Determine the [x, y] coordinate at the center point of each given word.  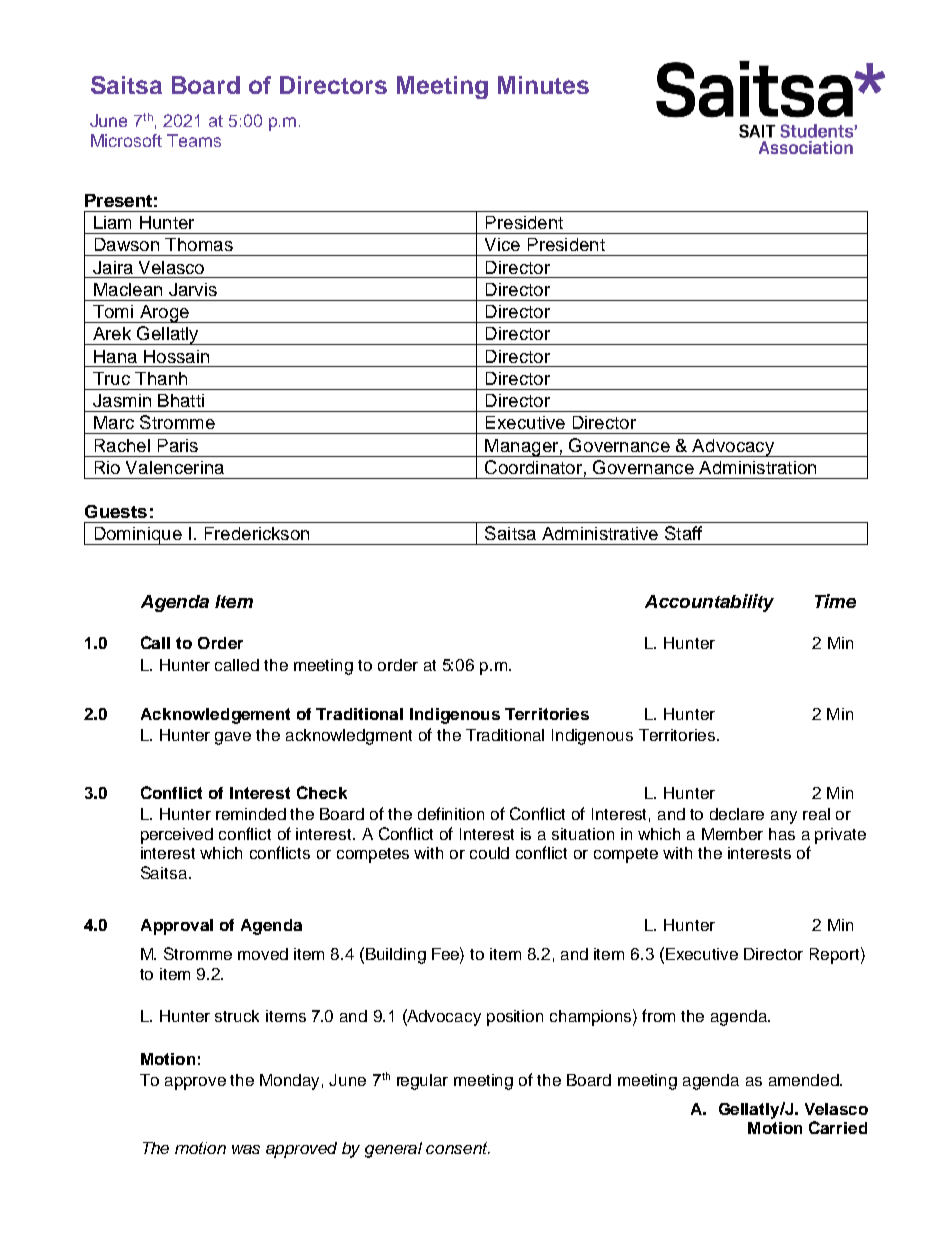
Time [835, 601]
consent [458, 1148]
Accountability [709, 603]
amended [805, 1080]
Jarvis [193, 289]
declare [737, 814]
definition [451, 813]
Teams [194, 140]
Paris [178, 445]
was [246, 1149]
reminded [251, 814]
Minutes [543, 85]
